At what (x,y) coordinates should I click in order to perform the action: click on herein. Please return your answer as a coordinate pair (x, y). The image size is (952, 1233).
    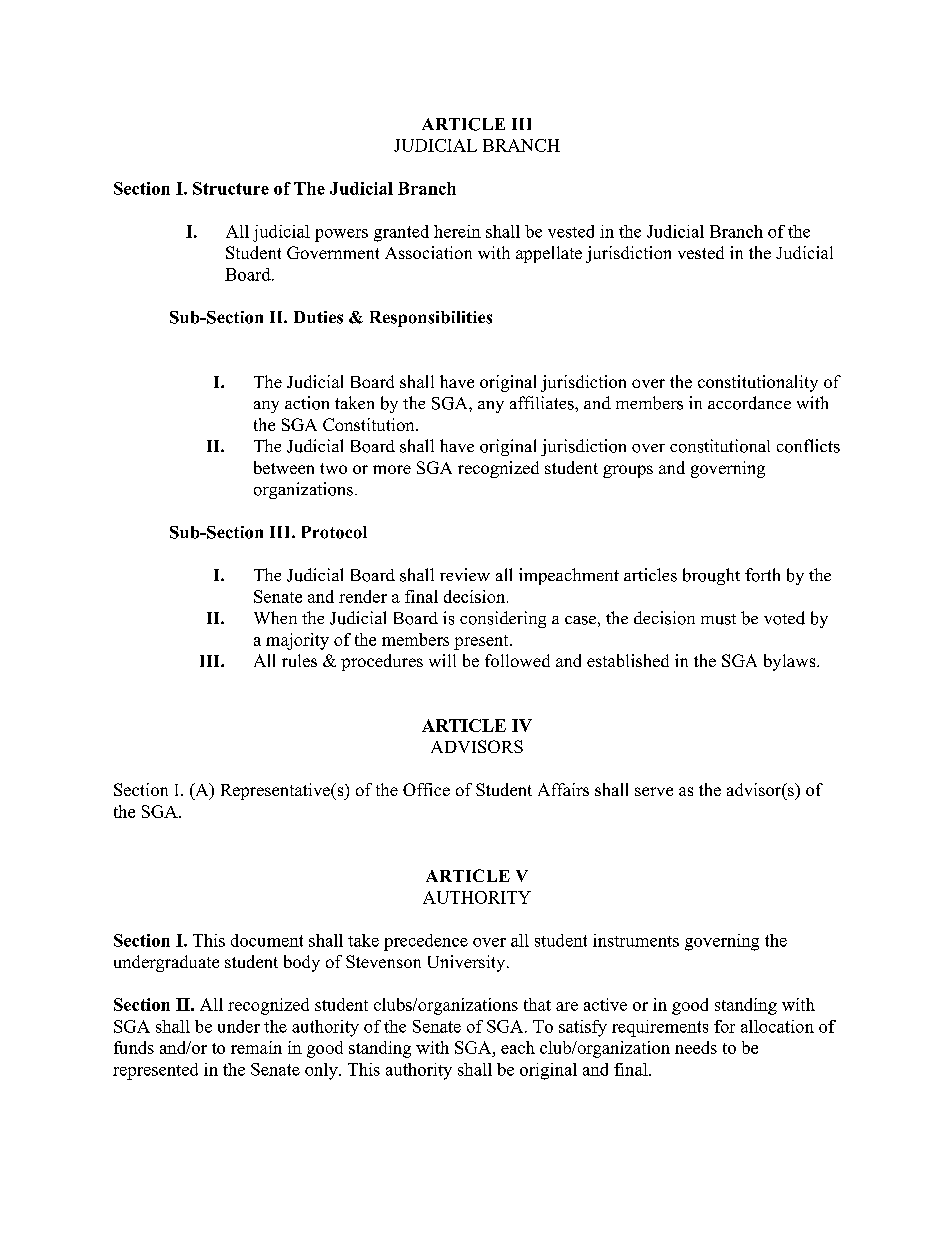
    Looking at the image, I should click on (457, 231).
